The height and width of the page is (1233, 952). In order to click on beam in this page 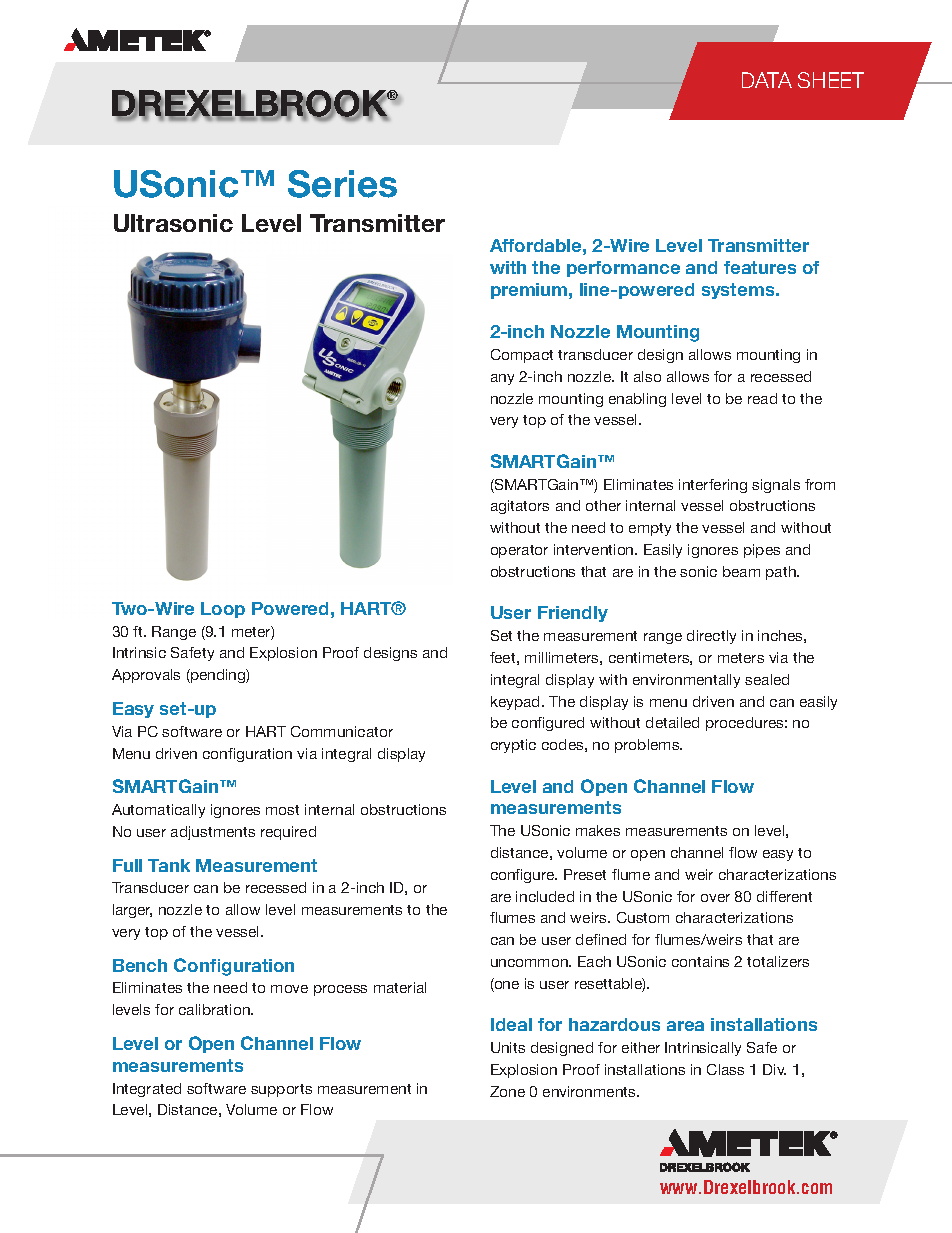, I will do `click(741, 571)`.
